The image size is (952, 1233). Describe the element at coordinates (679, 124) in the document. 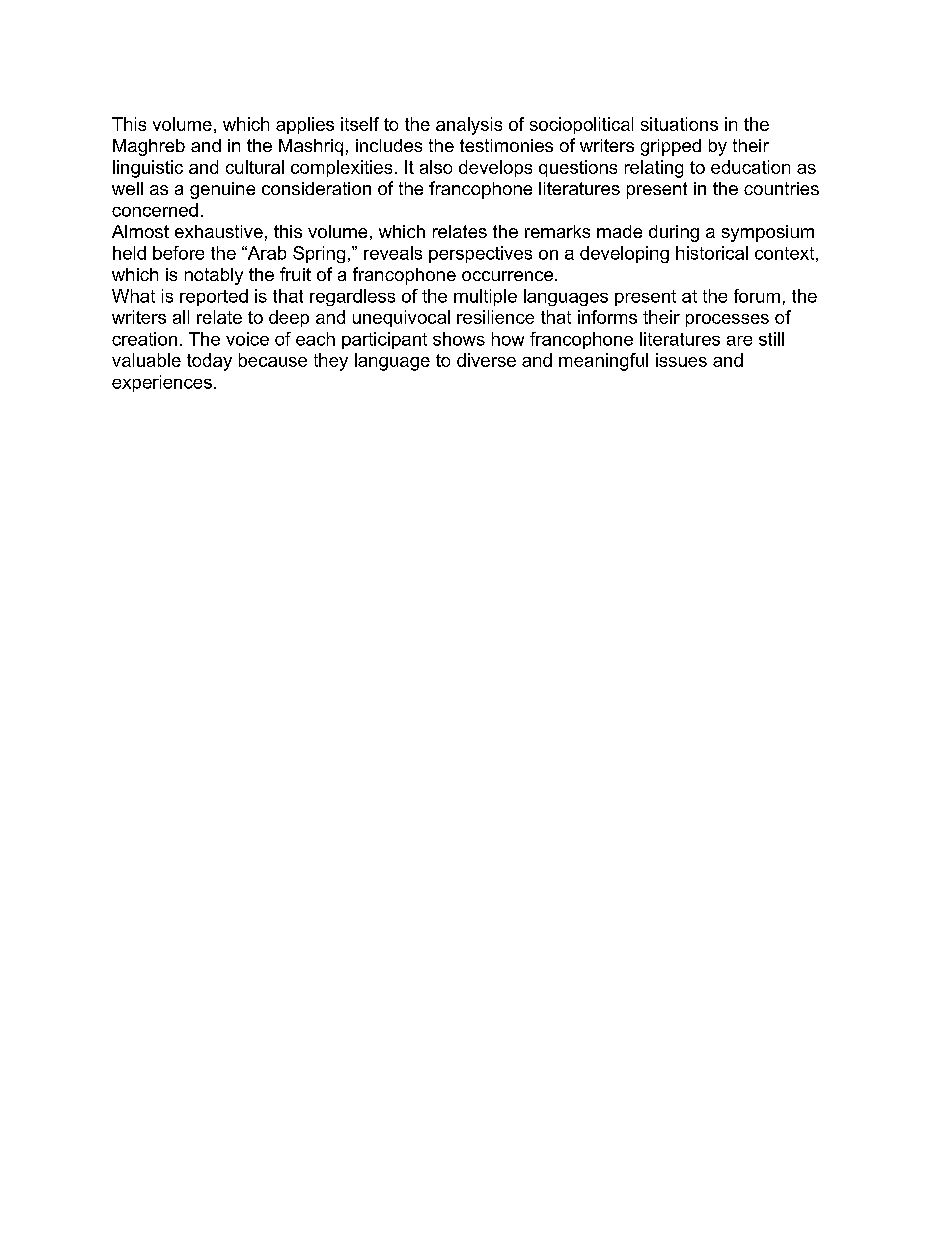

I see `situations` at that location.
